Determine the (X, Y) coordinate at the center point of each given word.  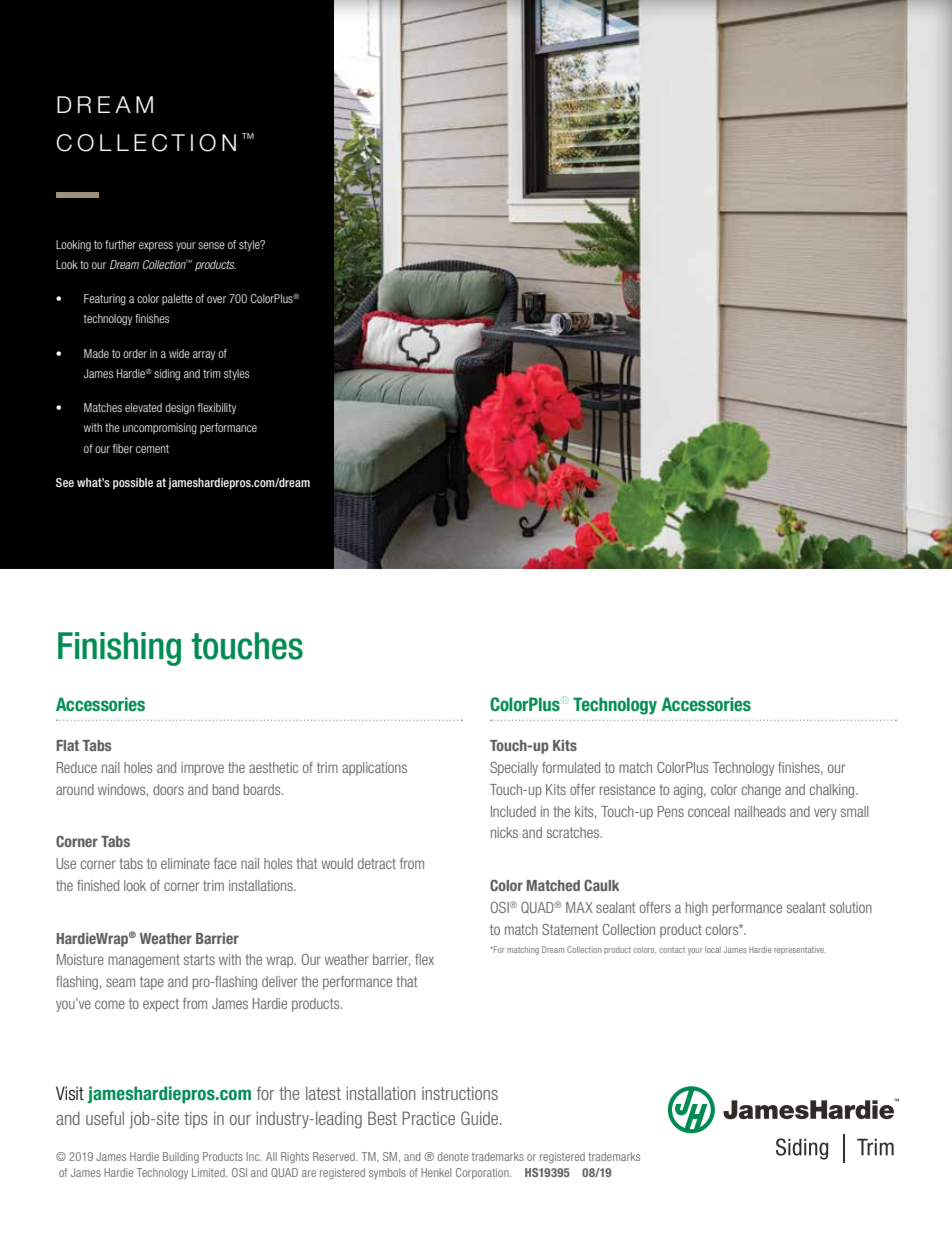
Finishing (119, 649)
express (156, 246)
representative (800, 950)
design (180, 409)
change (761, 791)
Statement (570, 929)
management (144, 961)
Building (181, 1157)
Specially (514, 769)
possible (133, 483)
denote (453, 1156)
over (216, 299)
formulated (571, 767)
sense (211, 245)
